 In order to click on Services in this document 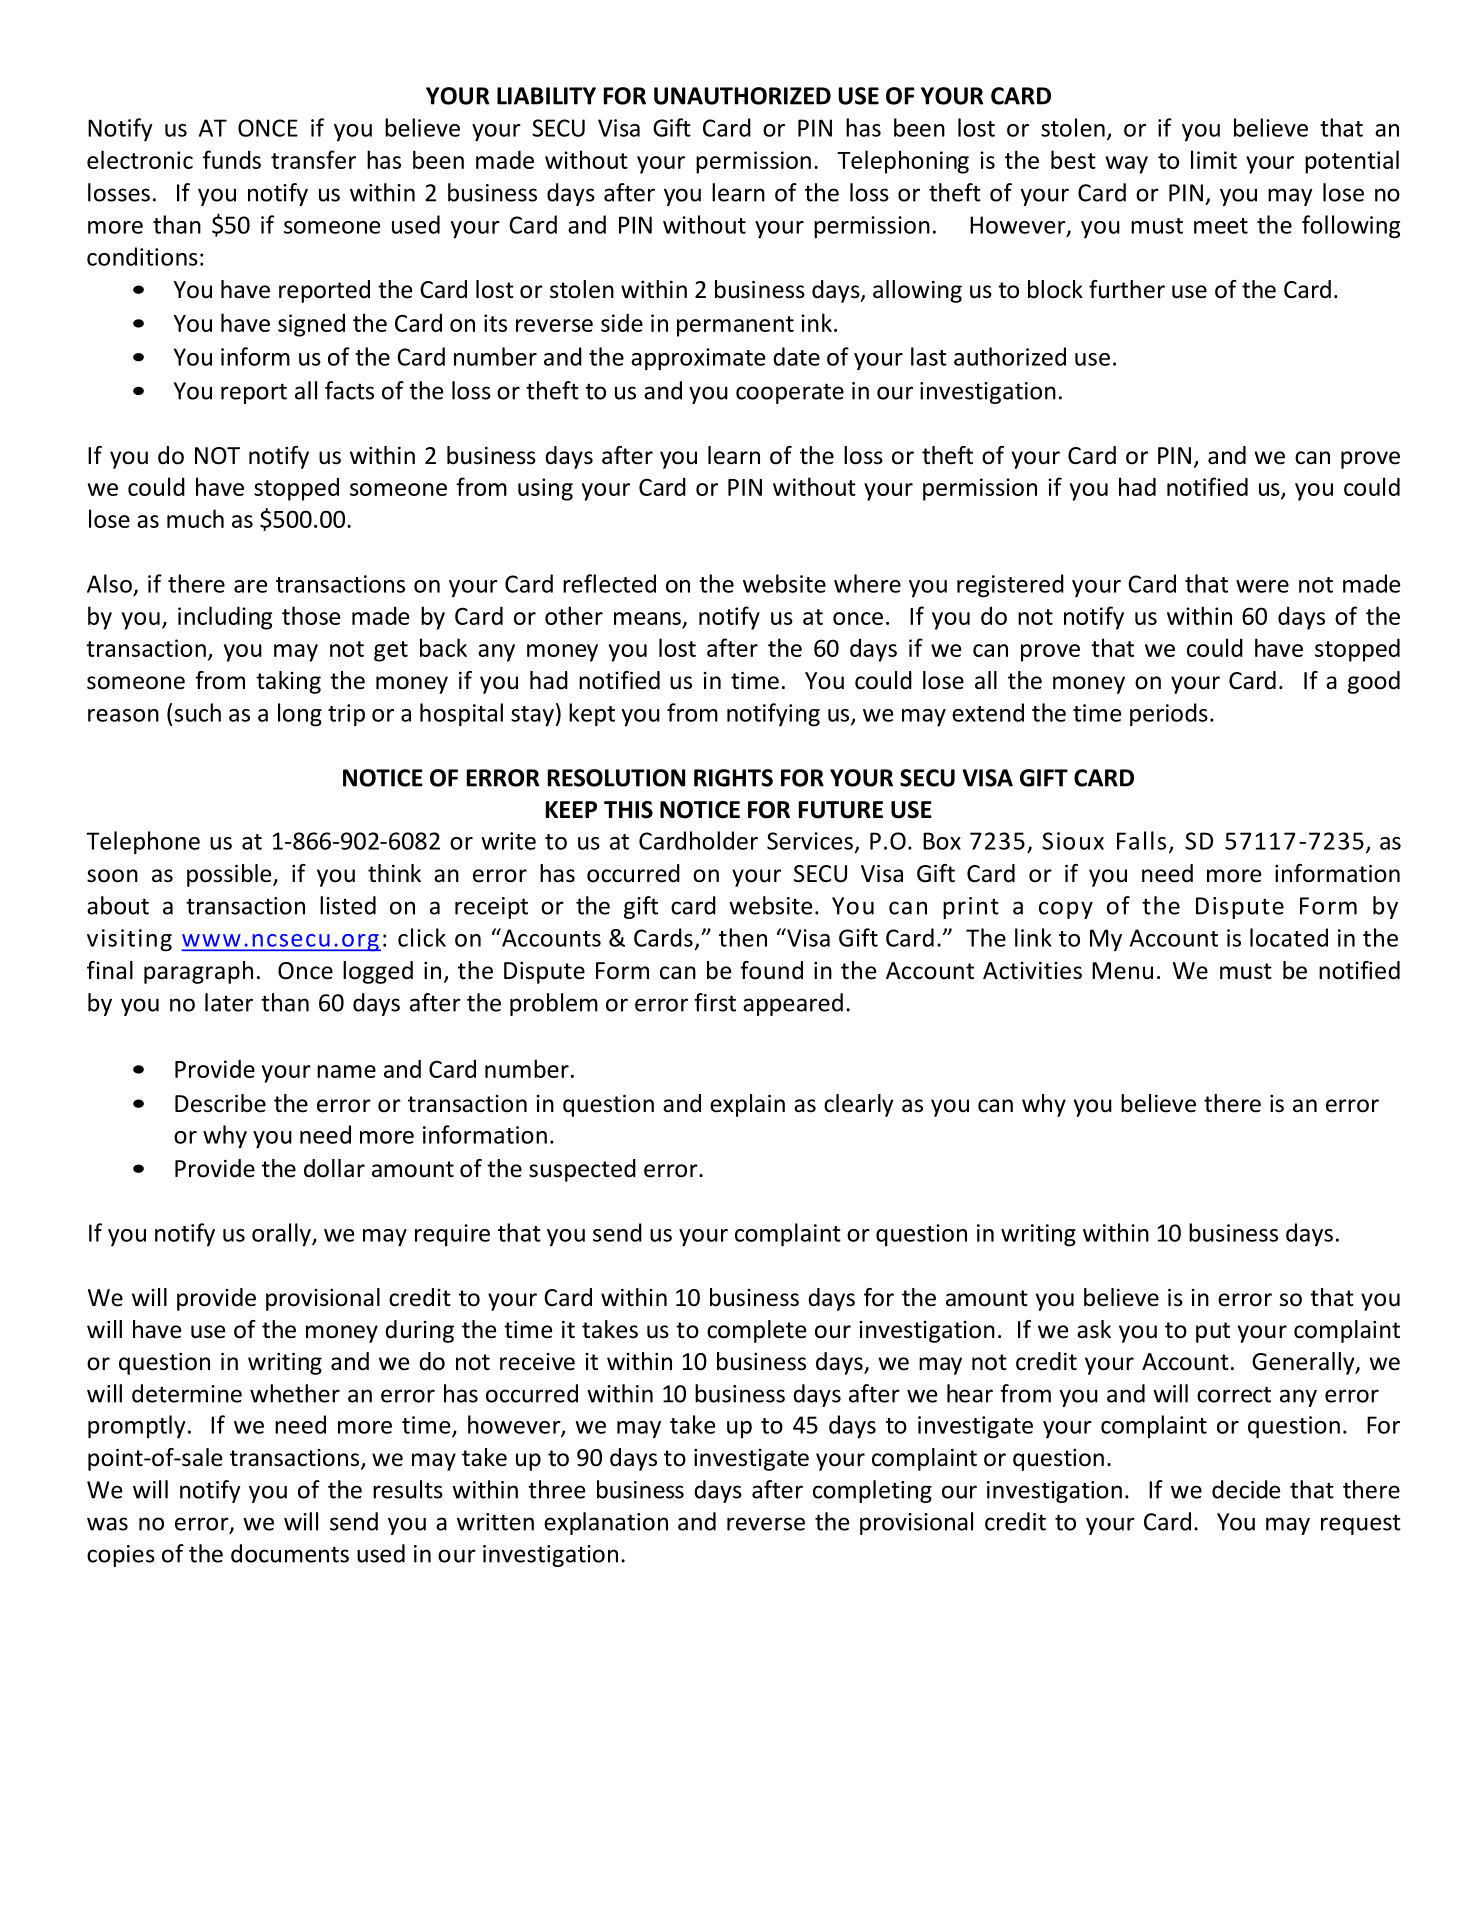, I will do `click(810, 841)`.
